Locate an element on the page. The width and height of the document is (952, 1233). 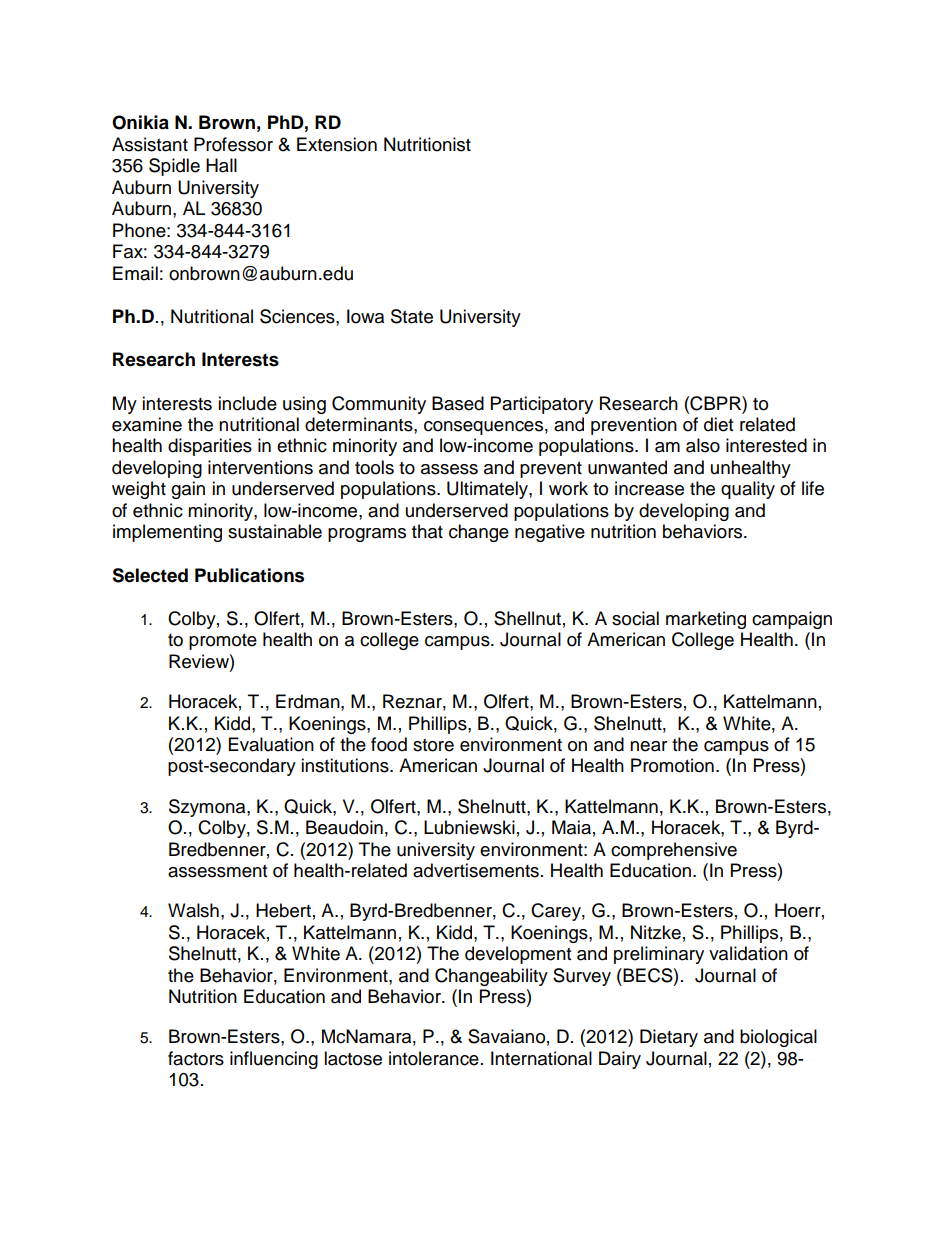
also is located at coordinates (703, 445).
